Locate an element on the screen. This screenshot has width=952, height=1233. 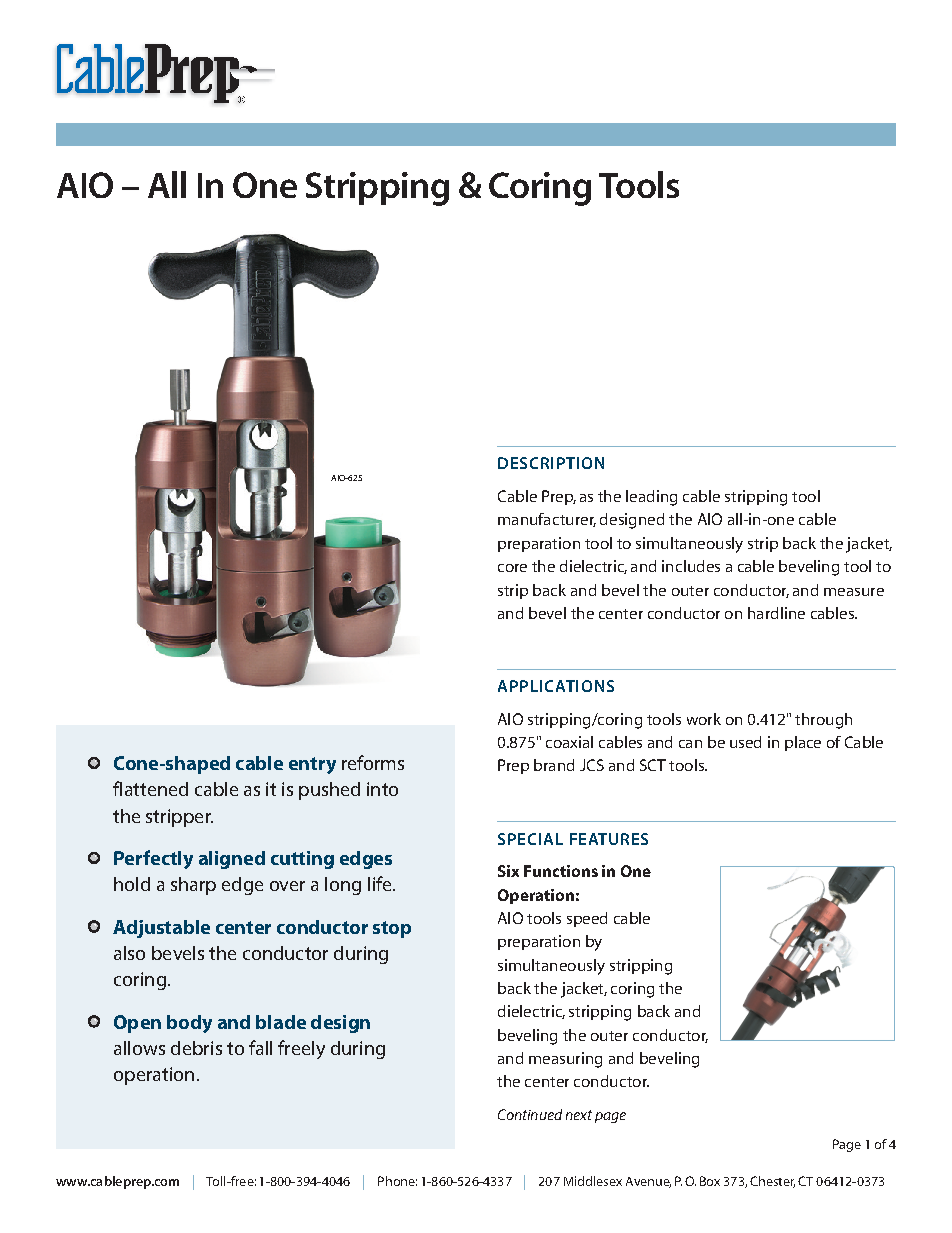
hardline is located at coordinates (776, 613).
